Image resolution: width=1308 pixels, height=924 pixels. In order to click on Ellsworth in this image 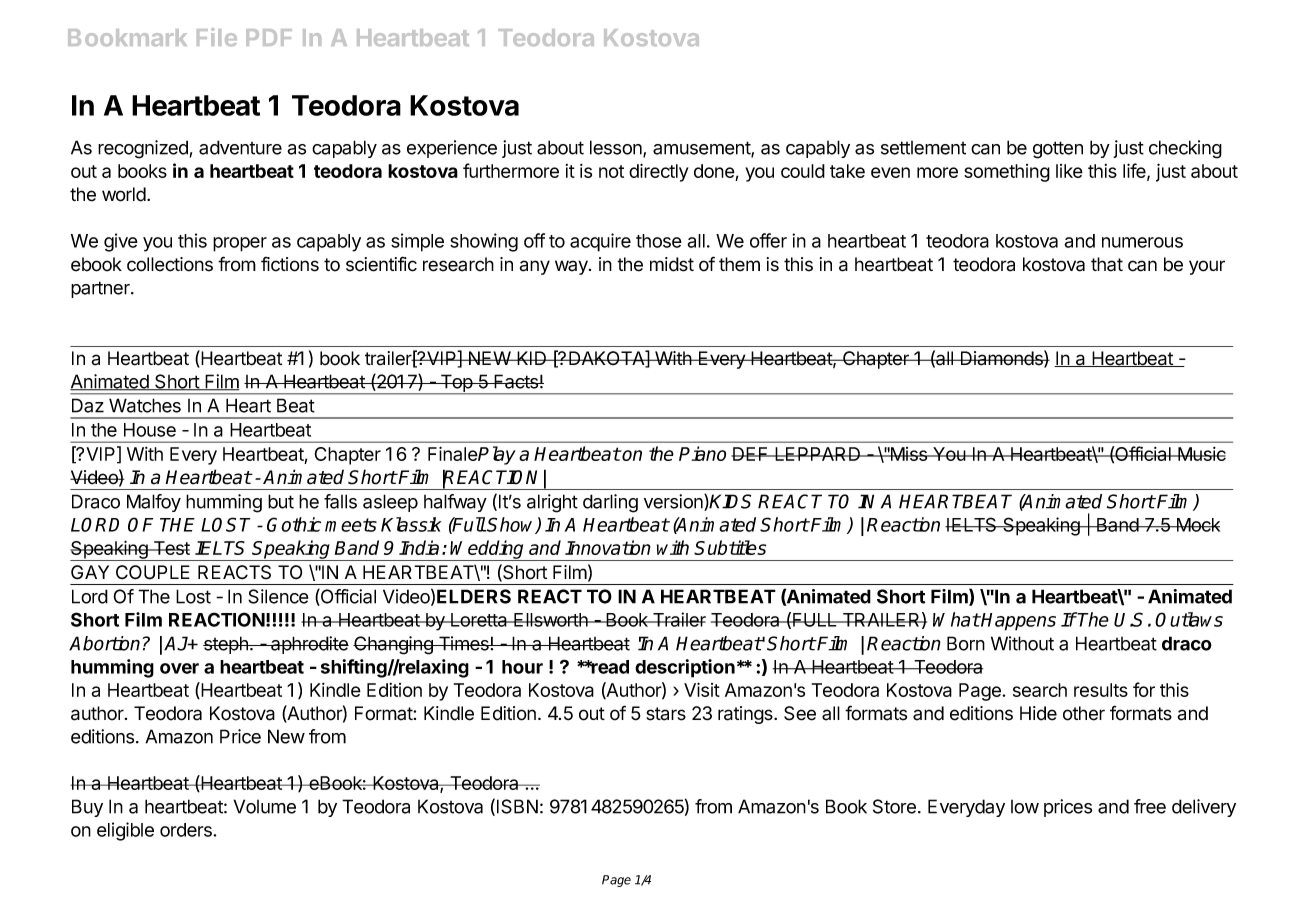, I will do `click(551, 620)`.
